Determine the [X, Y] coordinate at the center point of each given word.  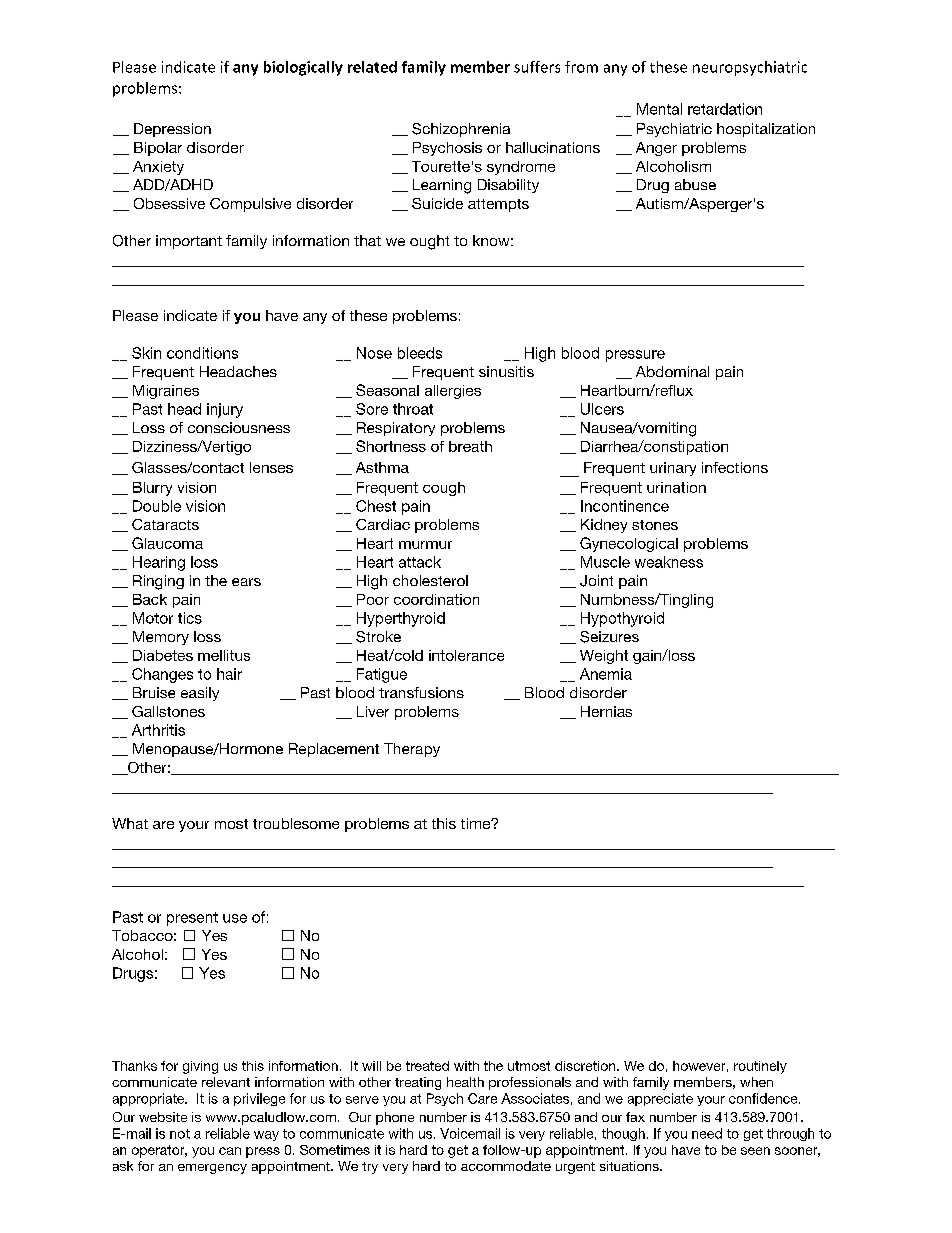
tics [190, 618]
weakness [669, 562]
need [707, 1133]
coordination [436, 599]
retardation [725, 109]
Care [482, 1098]
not [180, 1134]
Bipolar [158, 149]
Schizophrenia [461, 130]
